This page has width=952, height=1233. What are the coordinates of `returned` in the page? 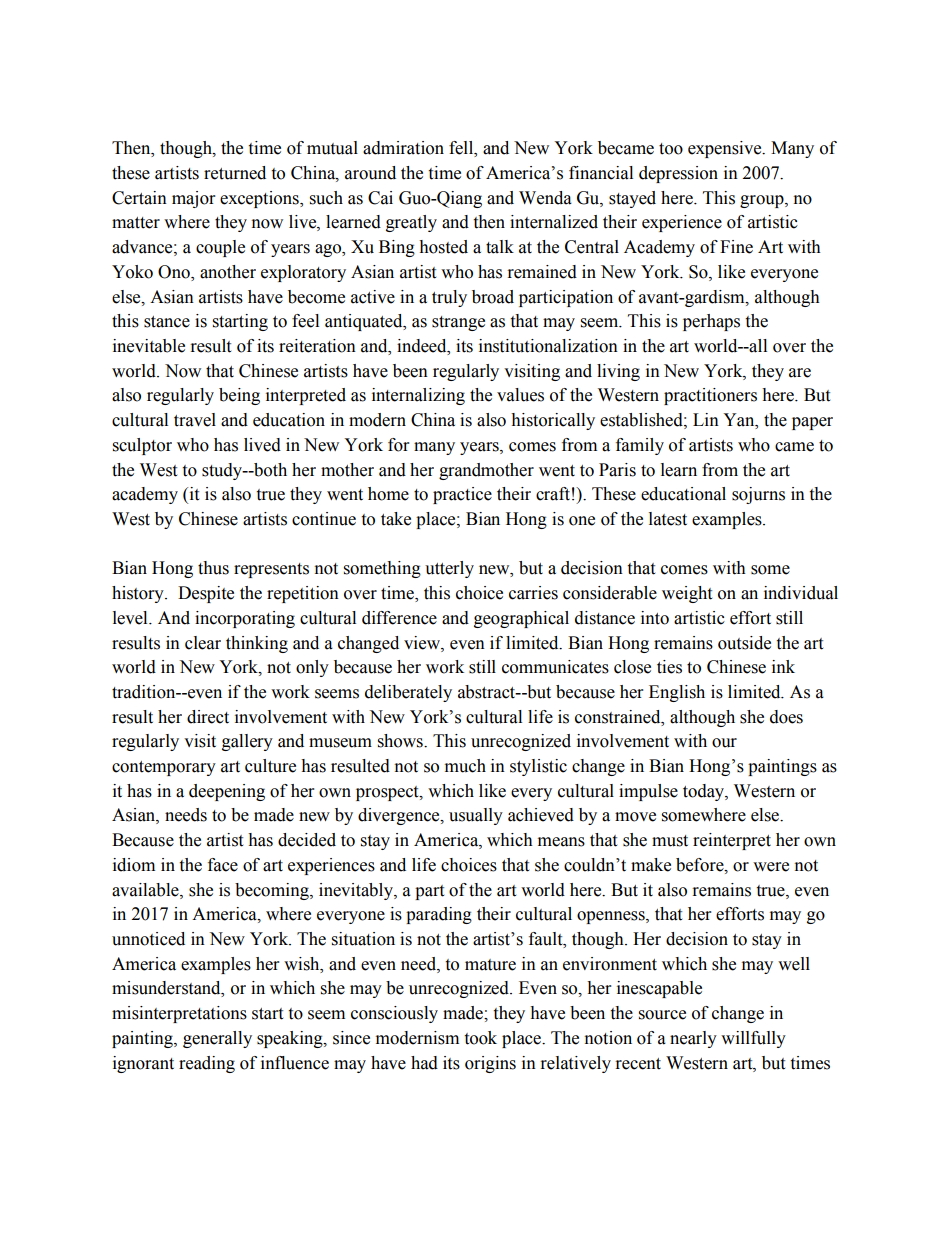 It's located at (235, 173).
